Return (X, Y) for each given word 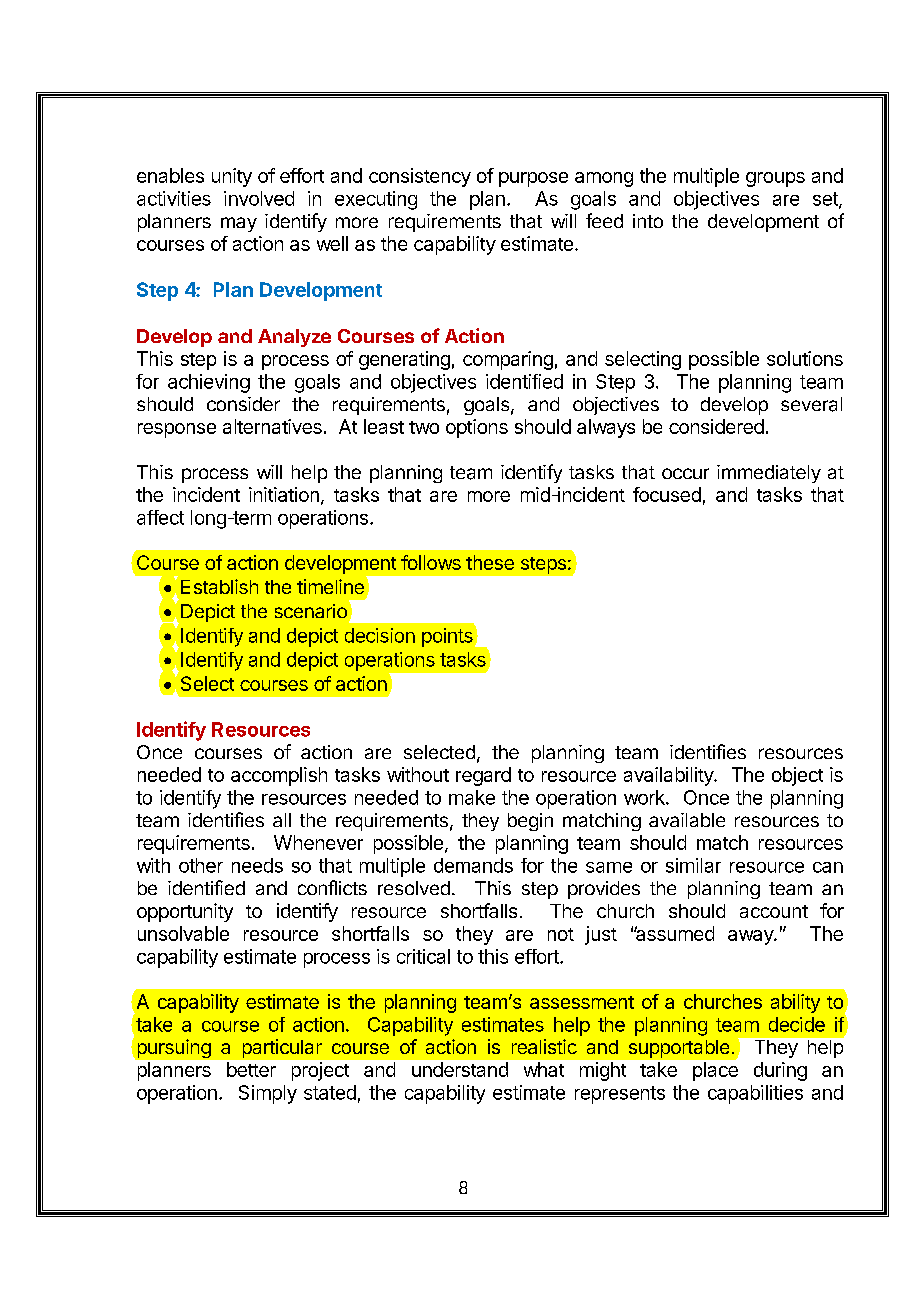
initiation (284, 494)
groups (775, 179)
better (251, 1069)
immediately (769, 474)
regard (483, 776)
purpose (533, 179)
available (687, 820)
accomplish (279, 776)
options (477, 428)
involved (259, 198)
